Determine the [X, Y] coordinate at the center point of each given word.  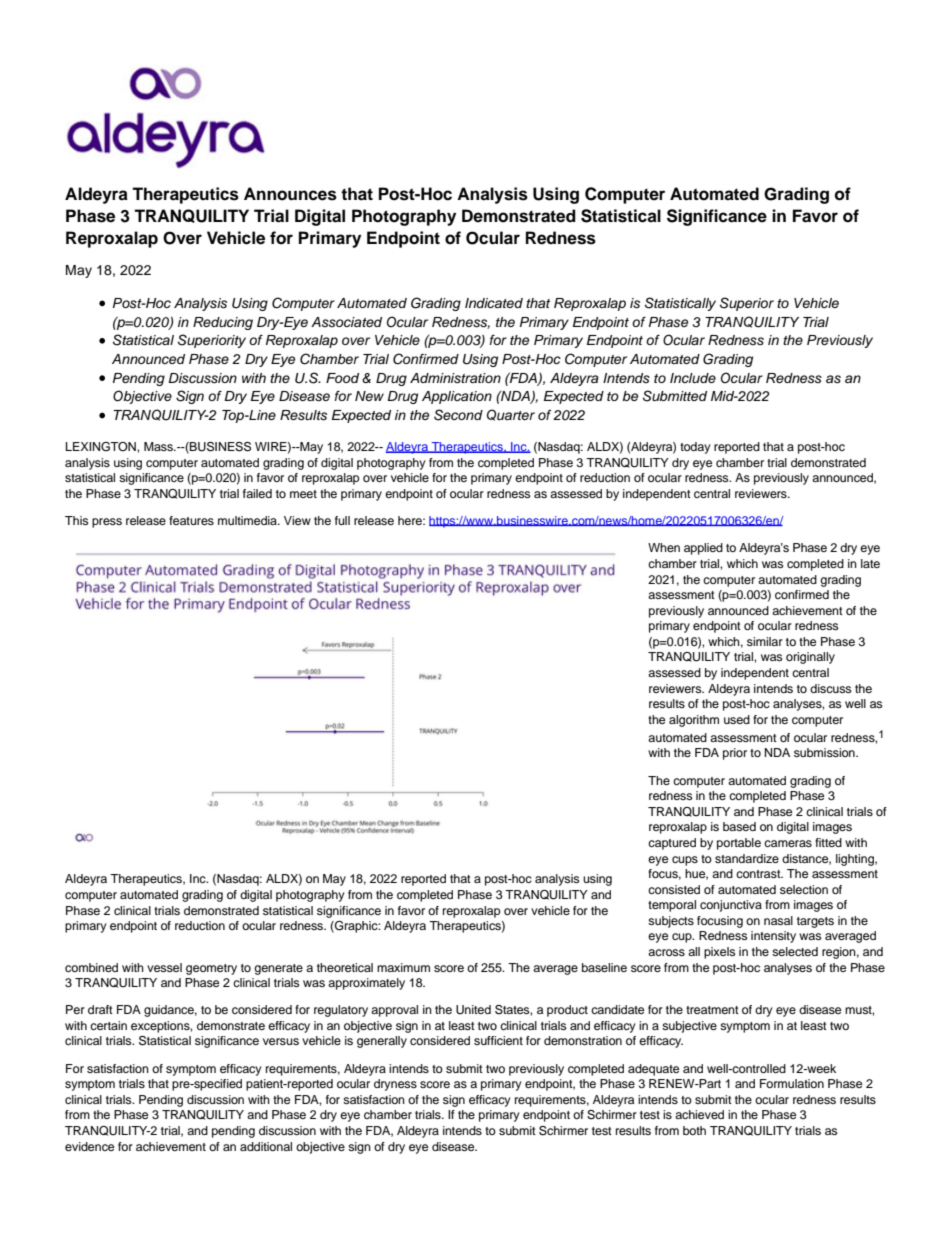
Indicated [494, 303]
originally [810, 658]
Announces [290, 194]
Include [693, 378]
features [191, 520]
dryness [395, 1085]
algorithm [694, 721]
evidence [89, 1146]
